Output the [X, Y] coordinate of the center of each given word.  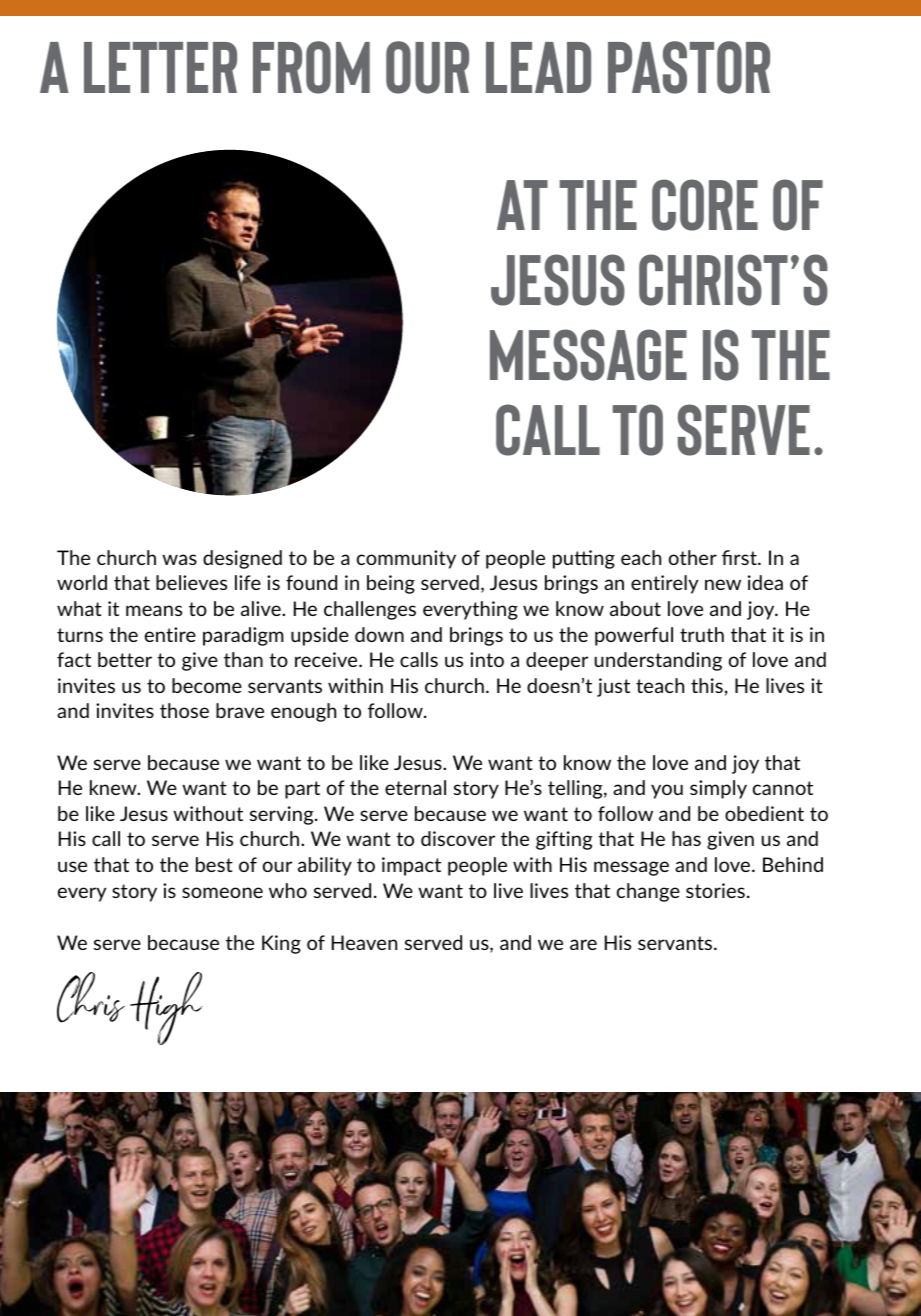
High [166, 1008]
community [406, 559]
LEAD [538, 67]
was [179, 559]
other [693, 557]
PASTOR [689, 67]
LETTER [160, 67]
